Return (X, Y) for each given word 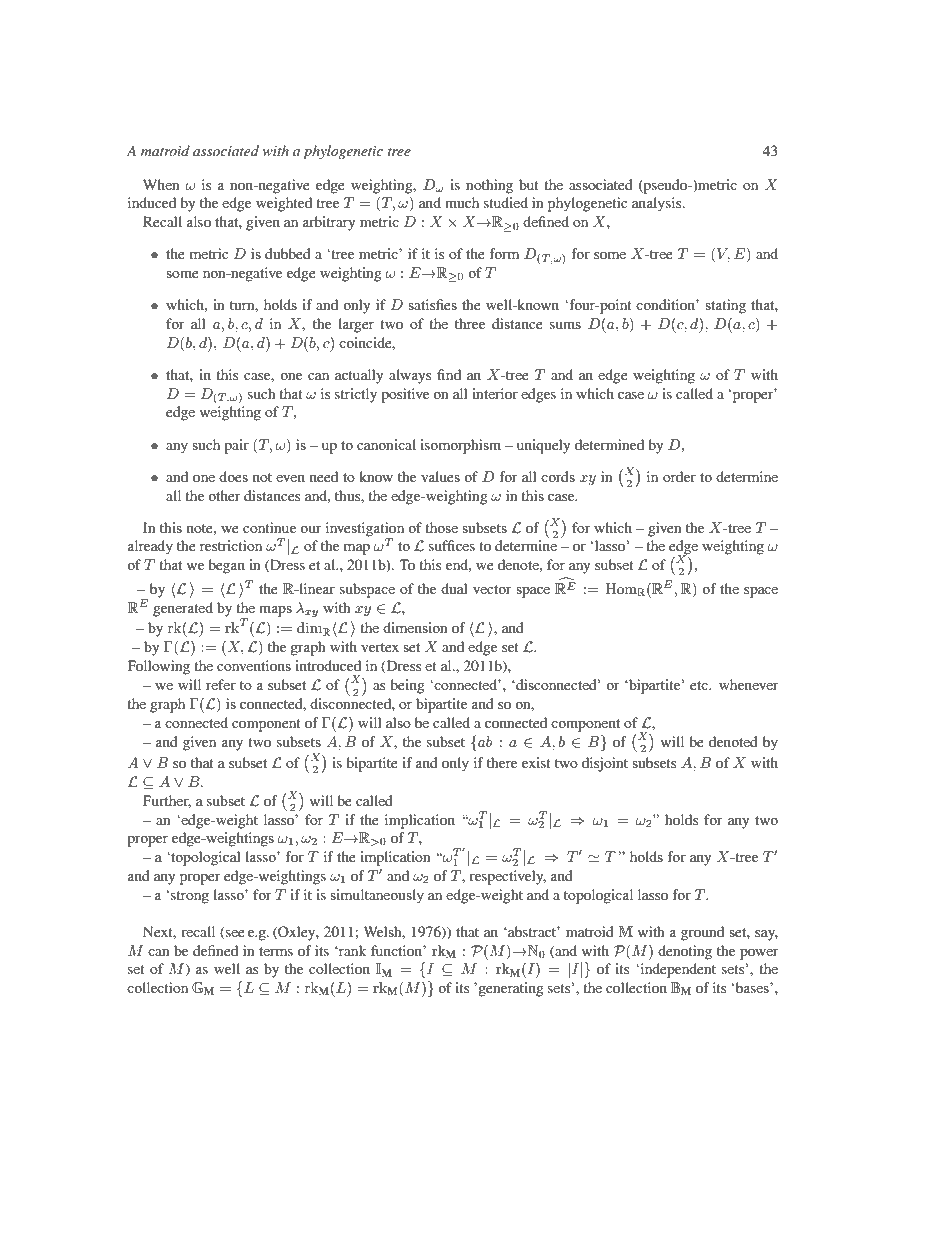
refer (221, 684)
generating (510, 989)
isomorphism (460, 446)
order (679, 476)
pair (236, 446)
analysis (658, 204)
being (407, 686)
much (462, 202)
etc (700, 685)
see (234, 935)
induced (152, 202)
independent (677, 970)
